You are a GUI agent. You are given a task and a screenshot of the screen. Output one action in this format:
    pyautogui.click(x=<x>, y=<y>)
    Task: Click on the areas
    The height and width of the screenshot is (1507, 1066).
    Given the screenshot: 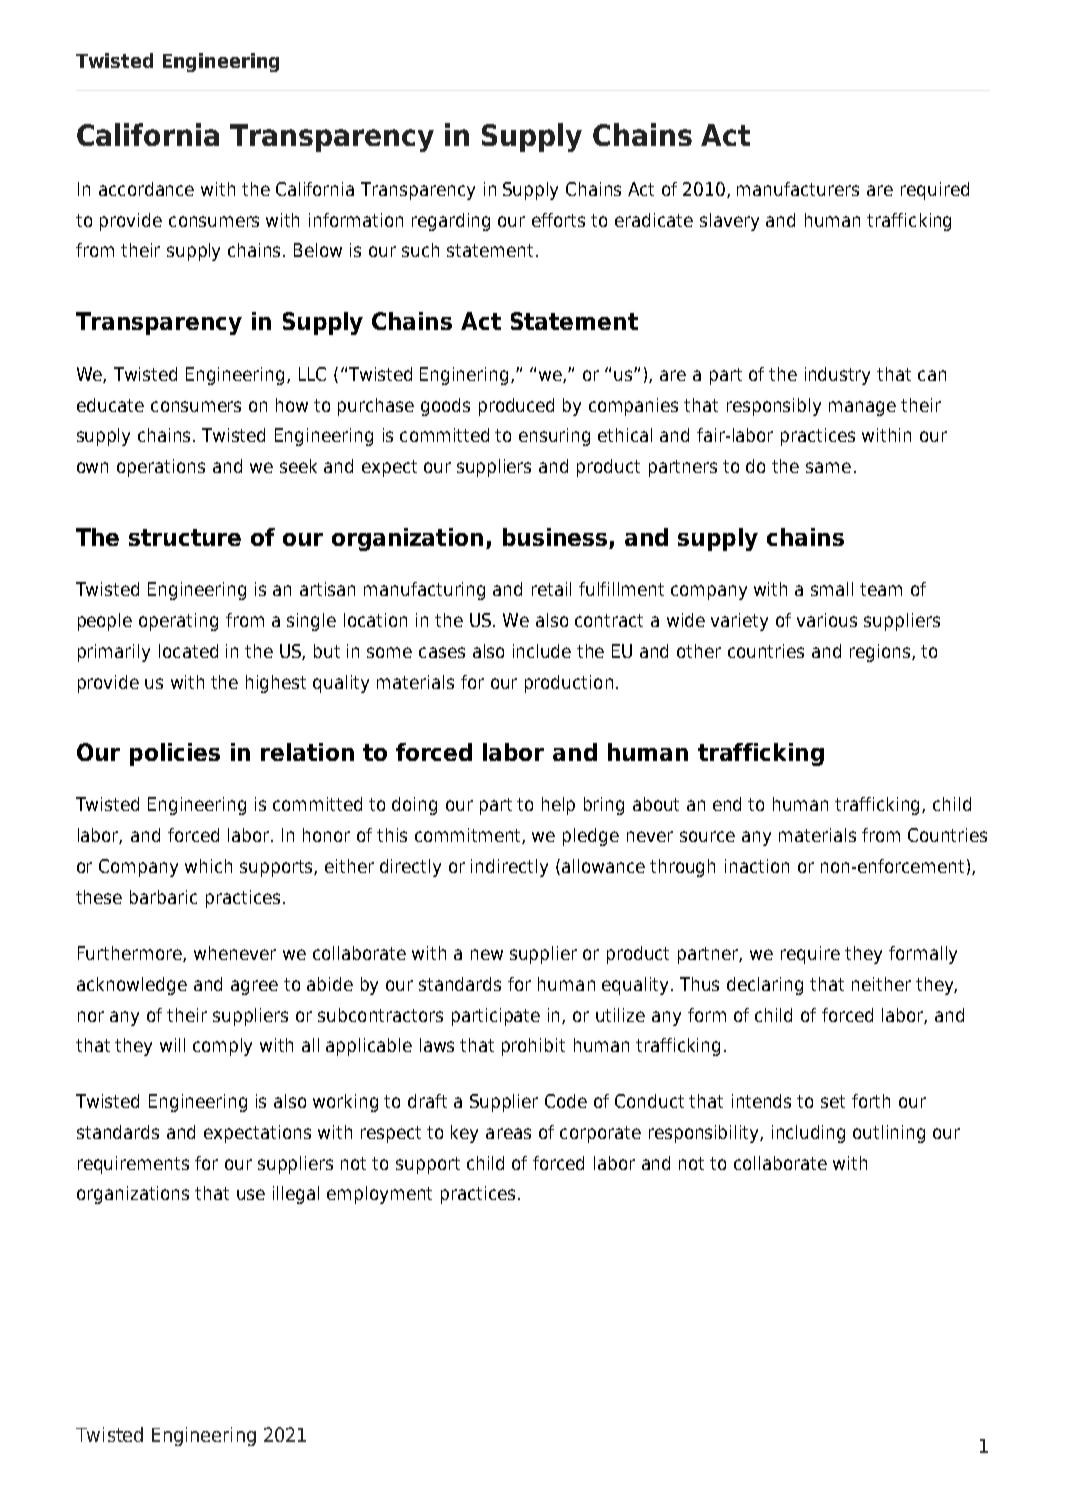 What is the action you would take?
    pyautogui.click(x=508, y=1133)
